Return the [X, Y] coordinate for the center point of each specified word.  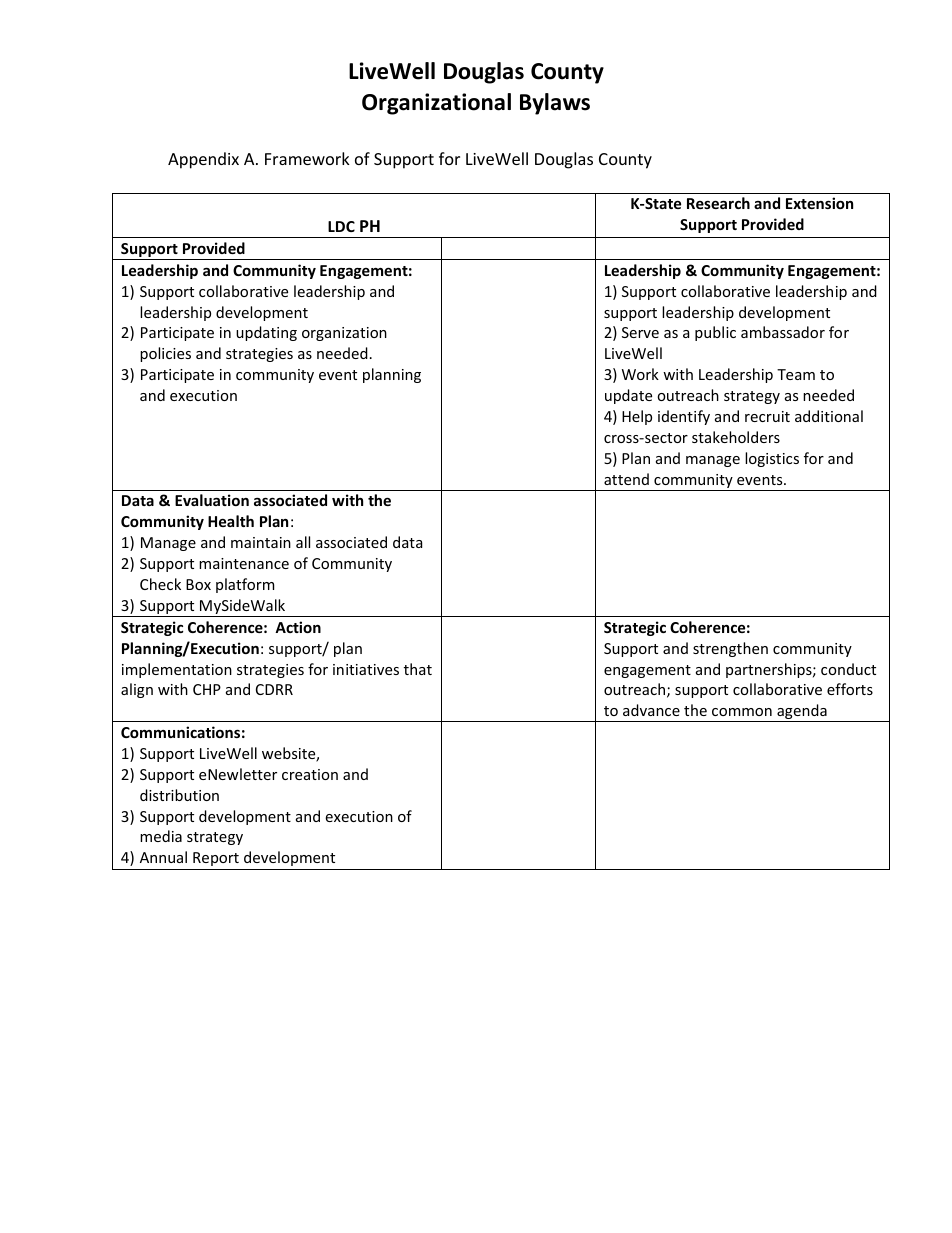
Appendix [203, 160]
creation [310, 774]
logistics [772, 459]
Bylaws [555, 104]
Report [216, 859]
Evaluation [212, 500]
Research [718, 203]
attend [626, 479]
